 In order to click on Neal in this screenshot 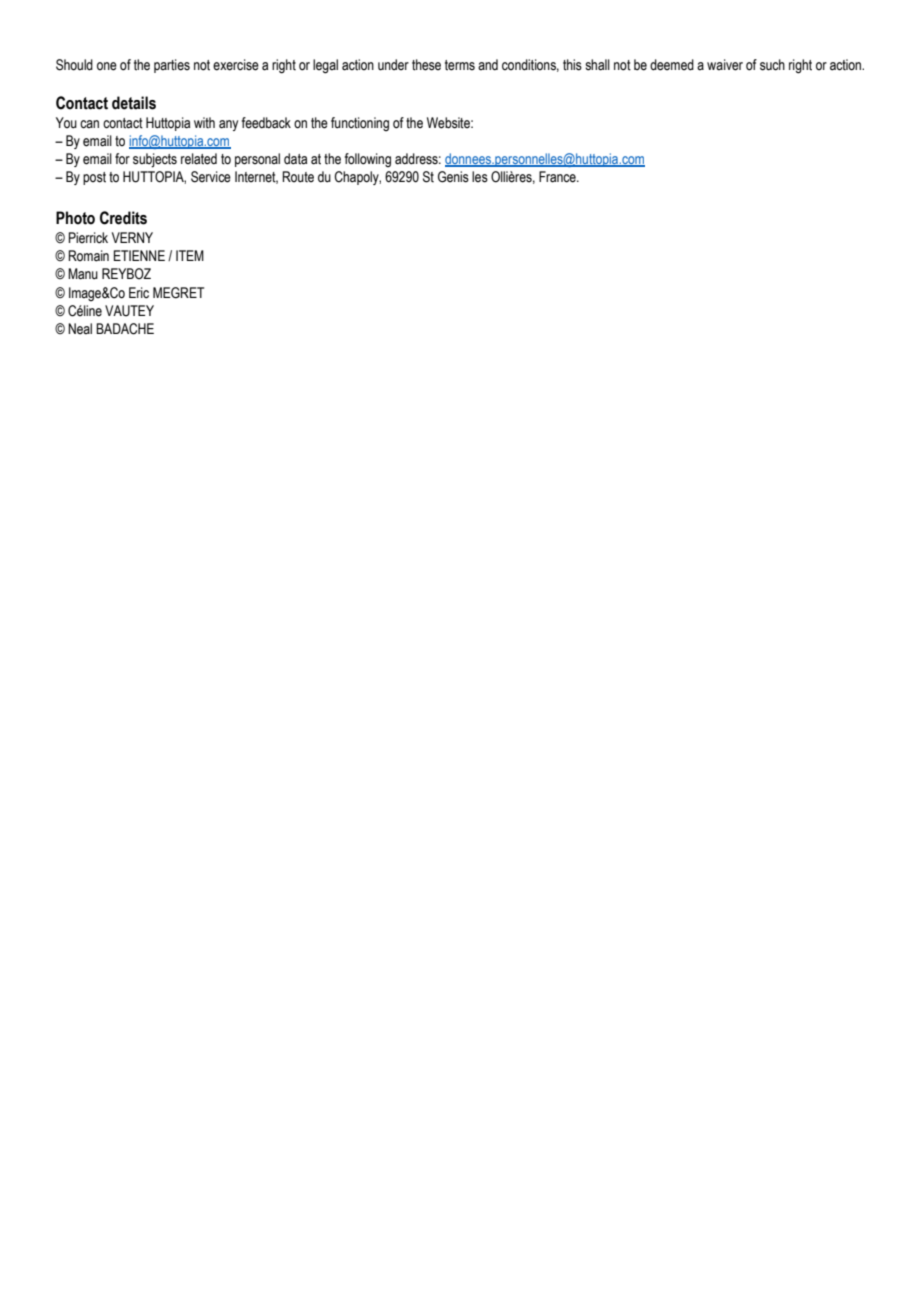, I will do `click(80, 329)`.
